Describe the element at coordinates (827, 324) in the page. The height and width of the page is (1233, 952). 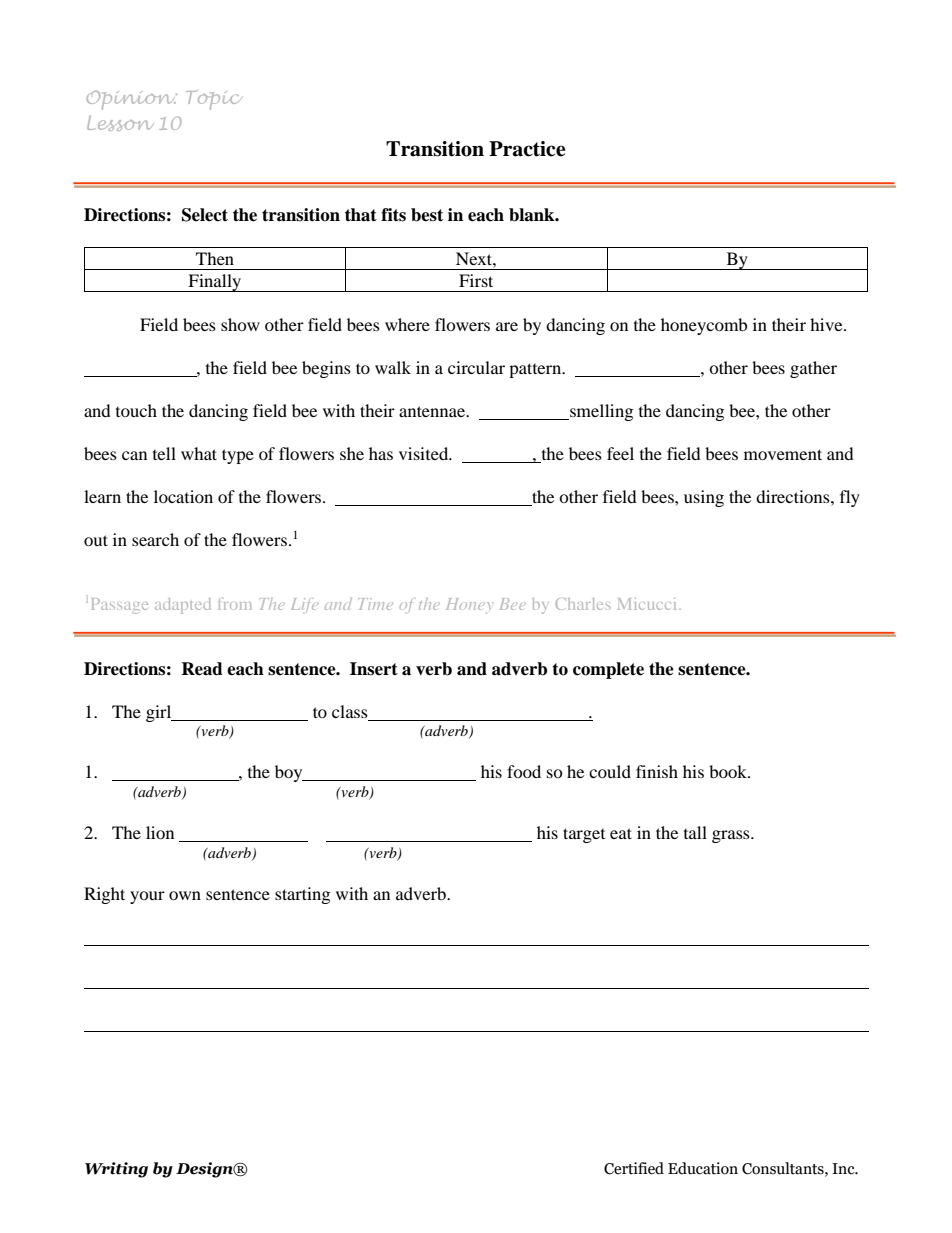
I see `hive` at that location.
